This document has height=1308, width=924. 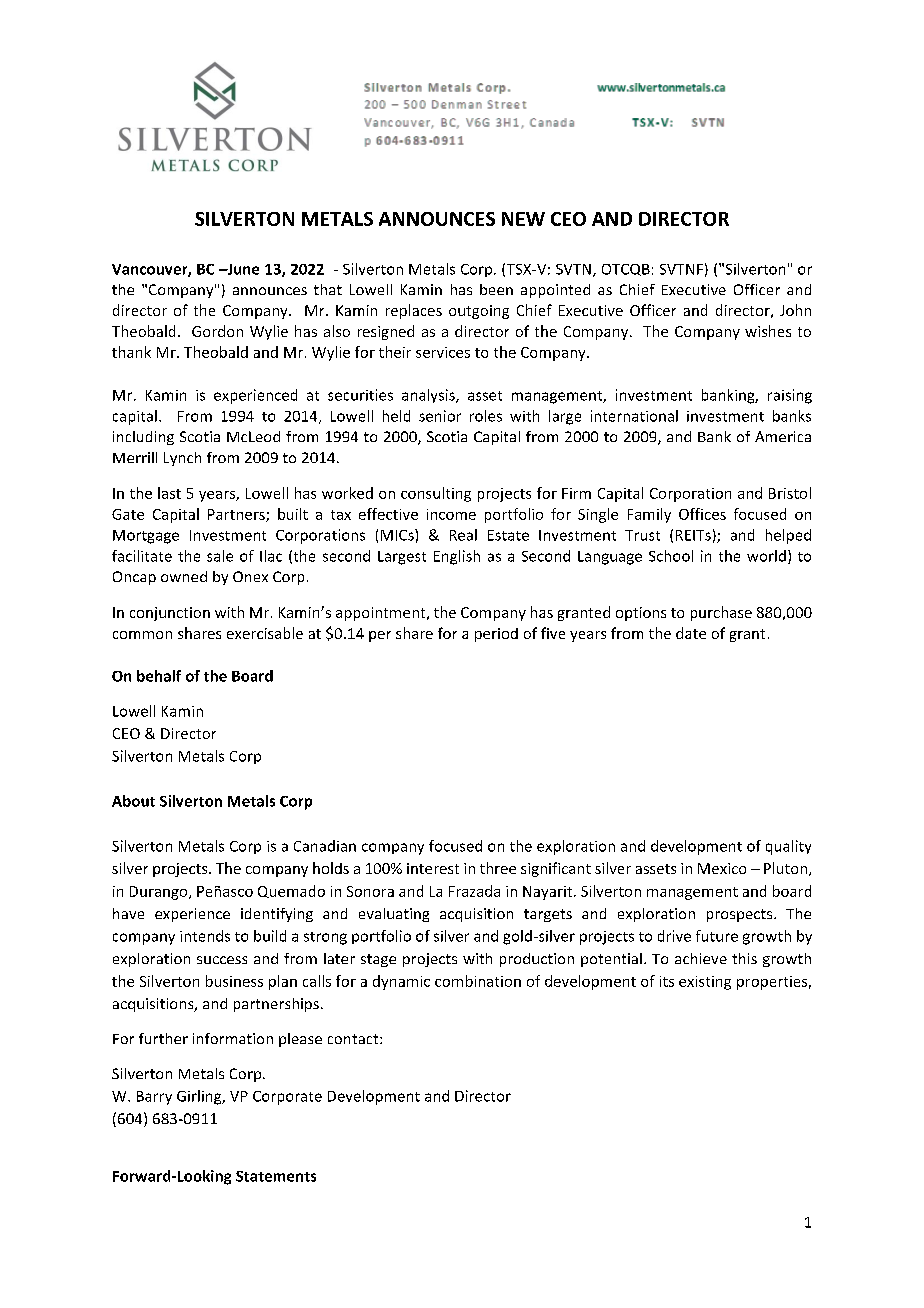 What do you see at coordinates (242, 269) in the document?
I see `June` at bounding box center [242, 269].
